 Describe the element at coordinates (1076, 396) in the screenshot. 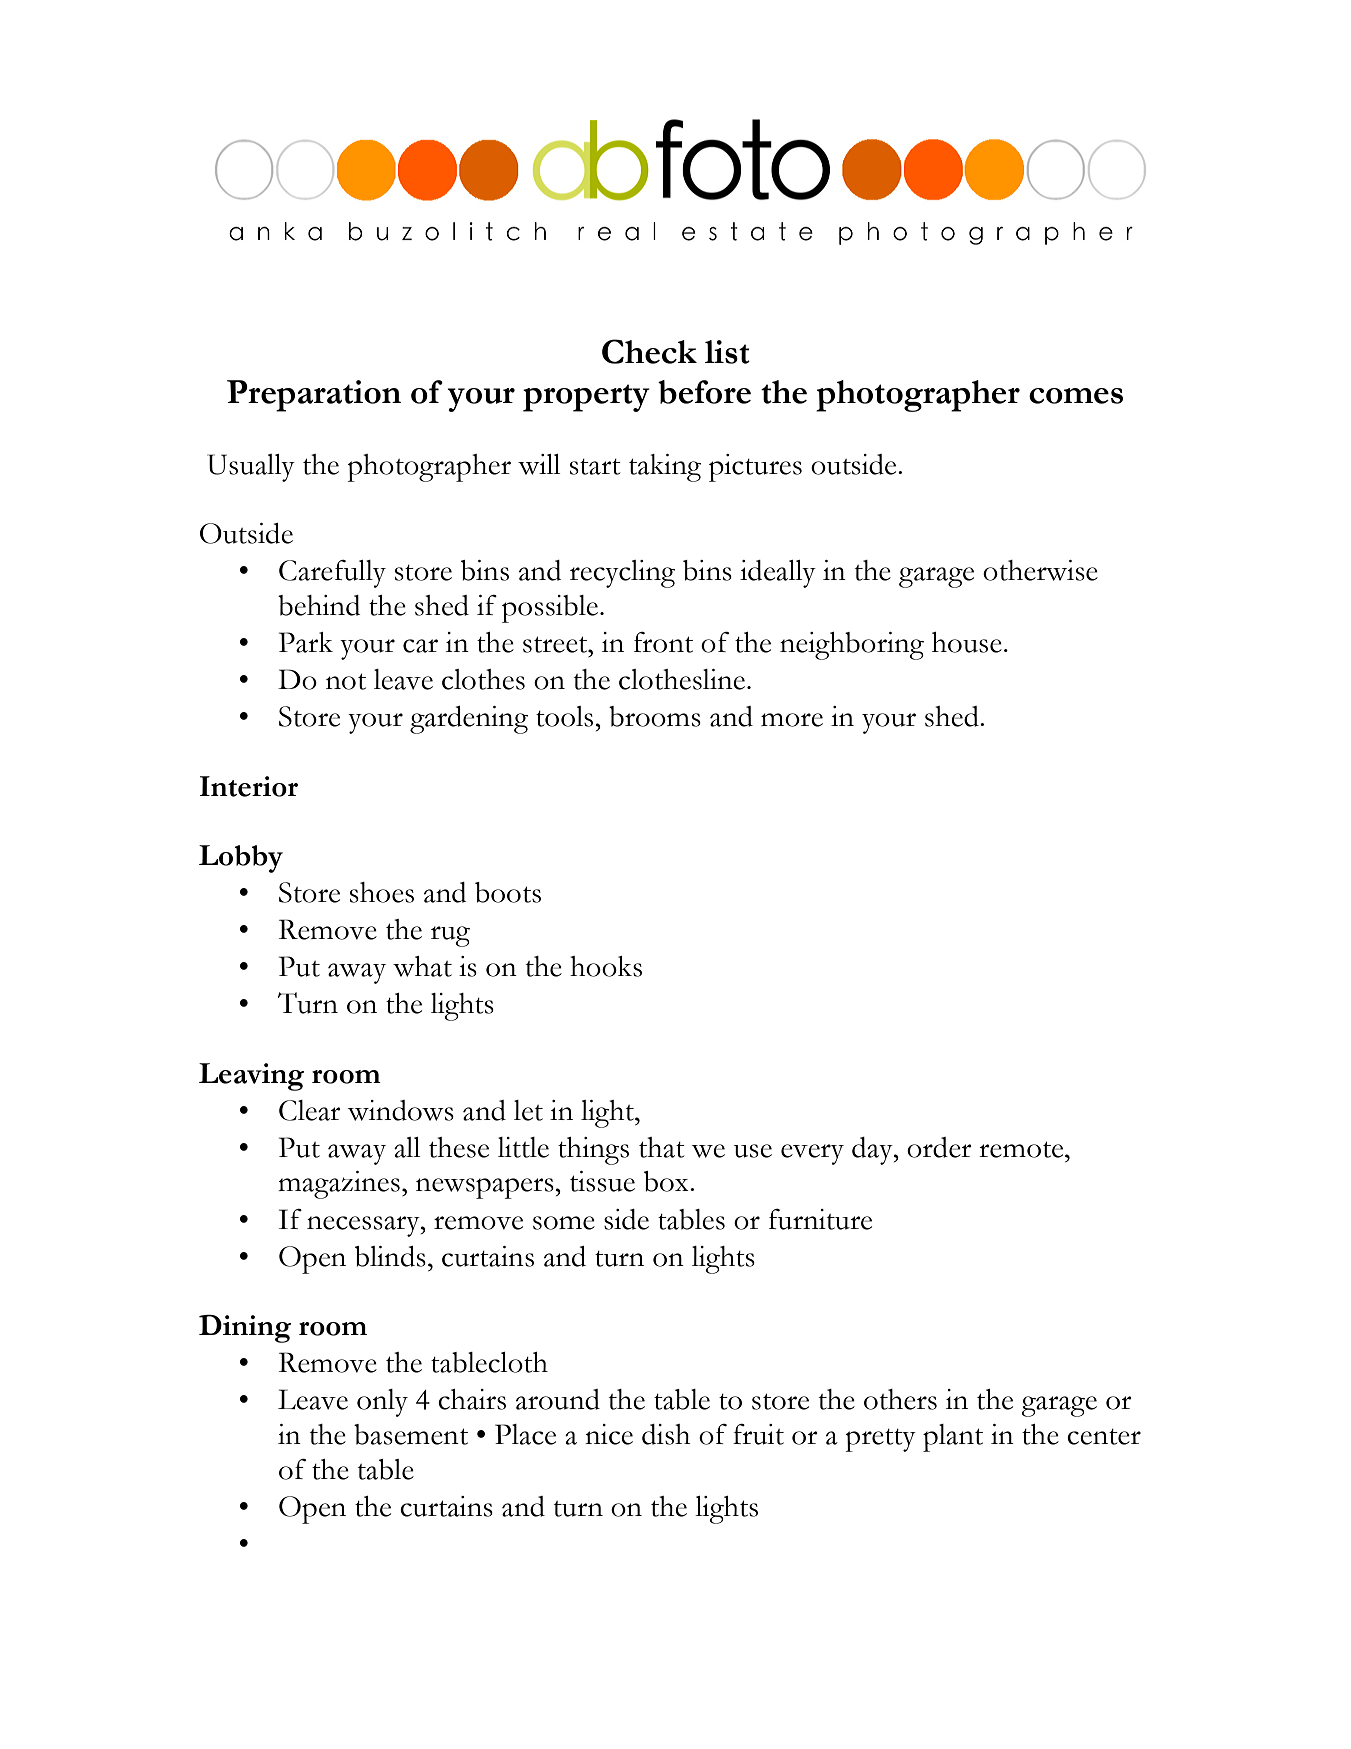

I see `comes` at that location.
